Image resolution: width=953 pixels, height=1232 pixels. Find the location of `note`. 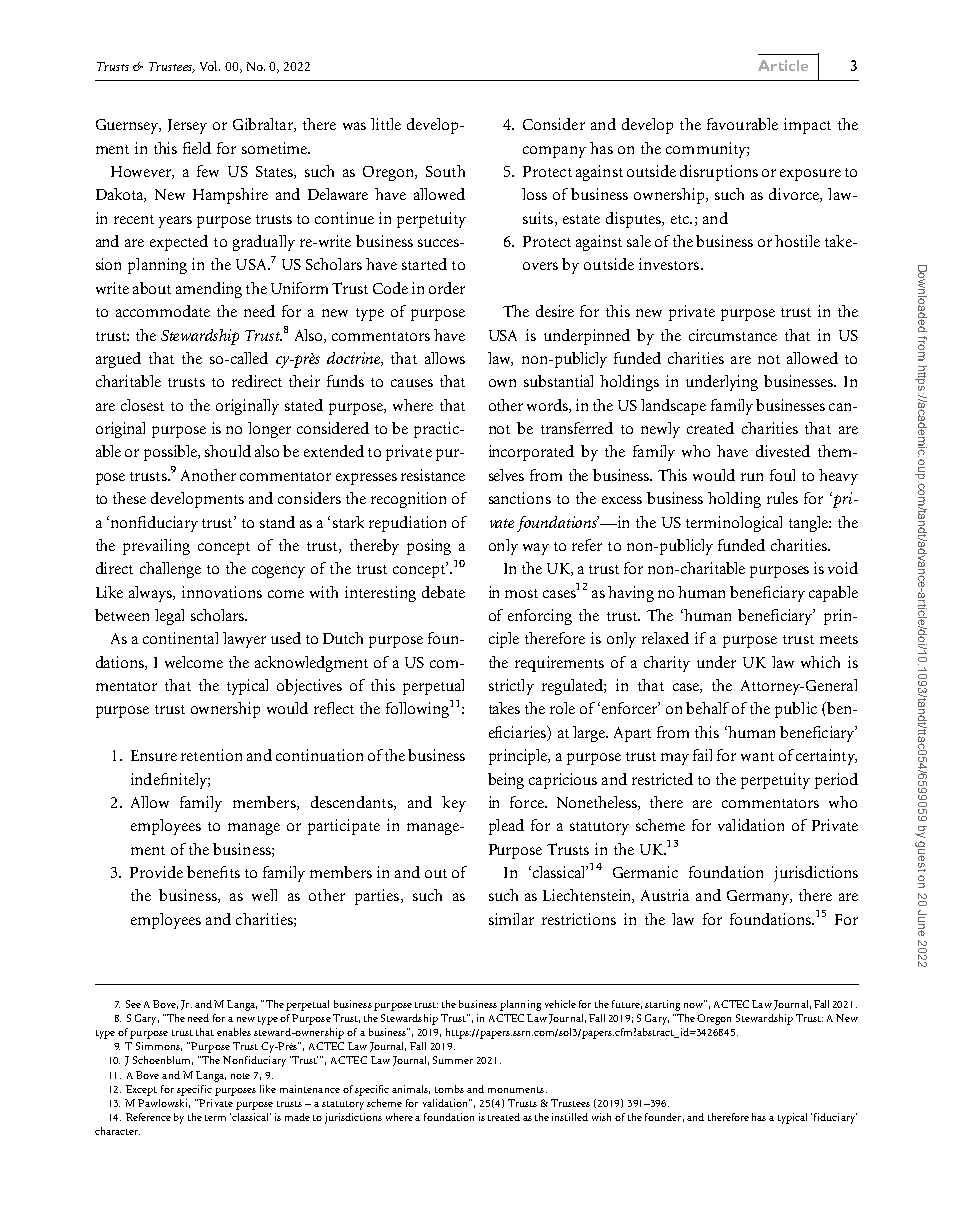

note is located at coordinates (240, 1076).
